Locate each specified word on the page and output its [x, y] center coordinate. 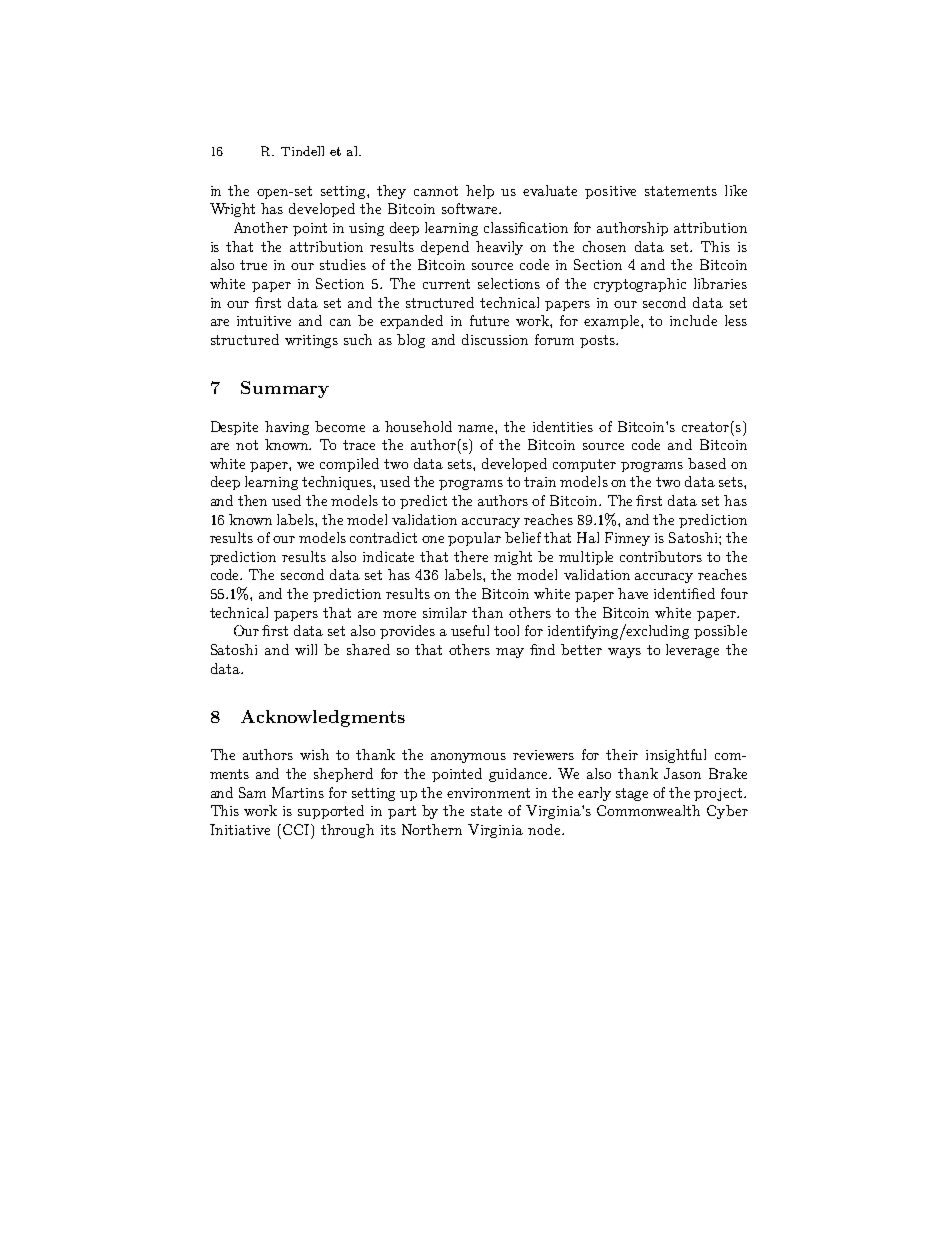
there [471, 556]
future [489, 320]
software [471, 208]
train [540, 482]
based [707, 463]
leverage [692, 651]
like [736, 190]
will [306, 649]
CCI [297, 829]
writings [311, 341]
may [510, 653]
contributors [661, 556]
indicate [388, 556]
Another [261, 227]
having [287, 428]
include [693, 320]
